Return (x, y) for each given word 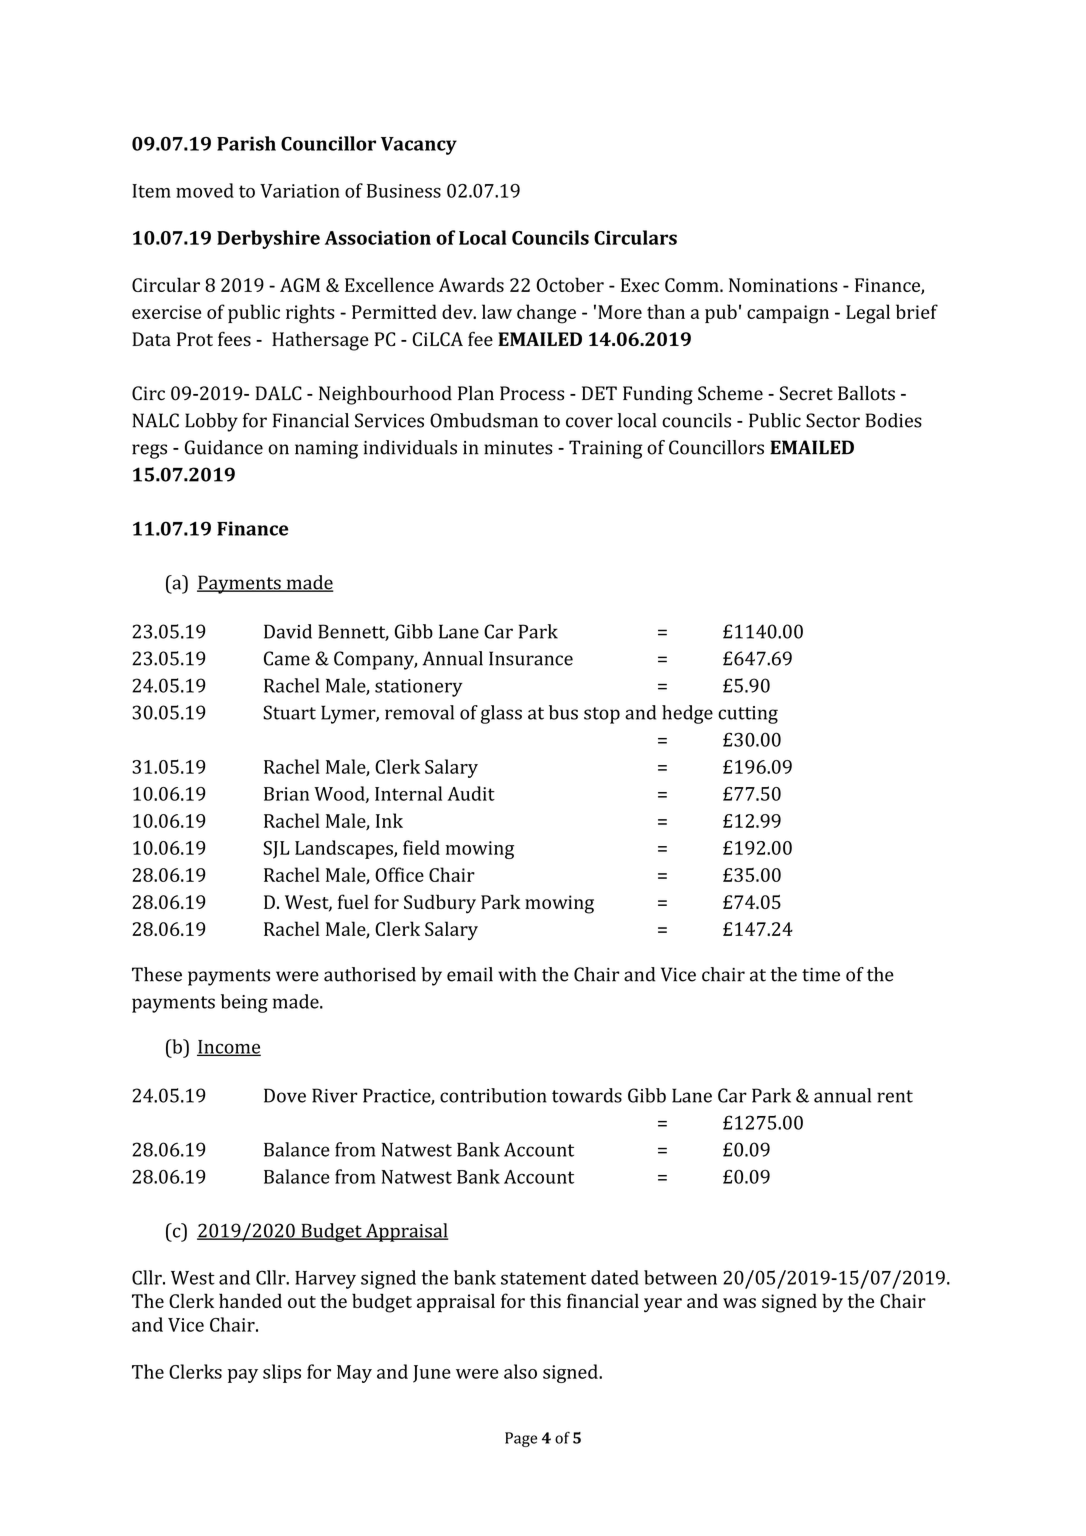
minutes (518, 448)
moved (205, 190)
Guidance (224, 447)
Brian (286, 794)
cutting (748, 715)
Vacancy (419, 146)
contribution (493, 1095)
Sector (833, 420)
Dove (285, 1095)
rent (895, 1096)
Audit (471, 793)
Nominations (783, 285)
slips (282, 1373)
